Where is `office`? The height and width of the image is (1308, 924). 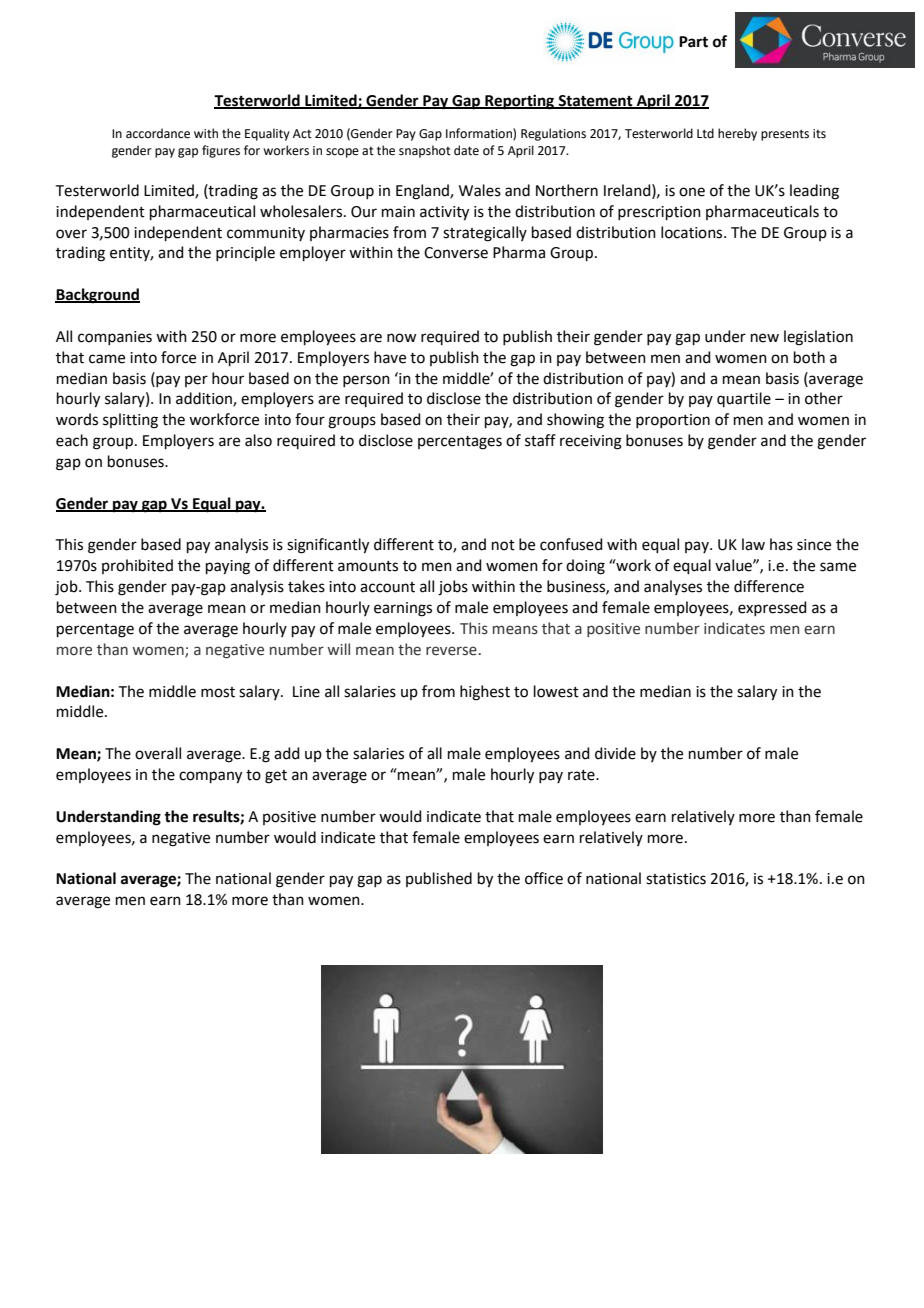 office is located at coordinates (544, 878).
